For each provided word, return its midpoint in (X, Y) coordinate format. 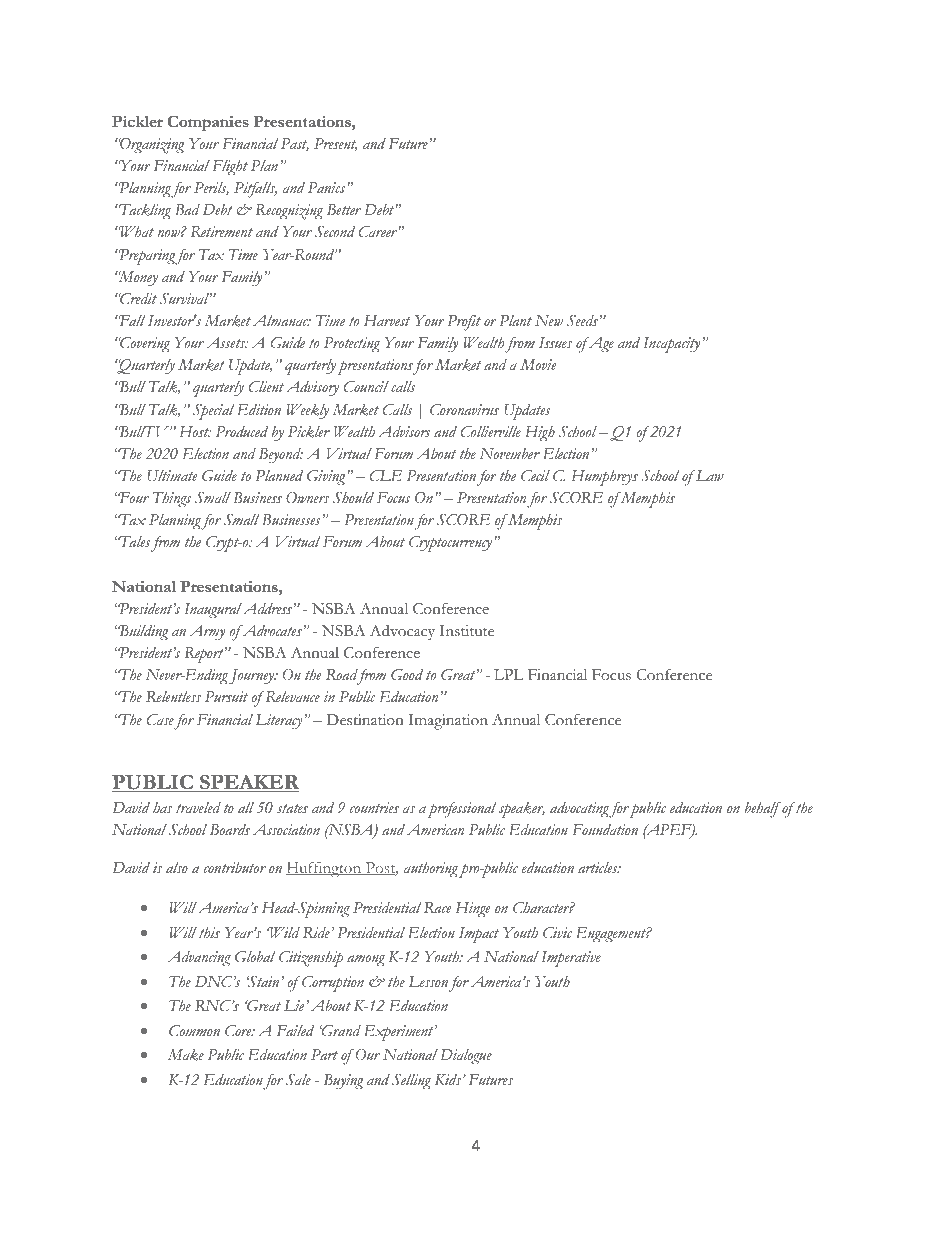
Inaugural (213, 611)
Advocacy (402, 632)
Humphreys (604, 478)
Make (186, 1055)
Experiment (400, 1033)
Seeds (582, 321)
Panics (328, 187)
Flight (230, 168)
